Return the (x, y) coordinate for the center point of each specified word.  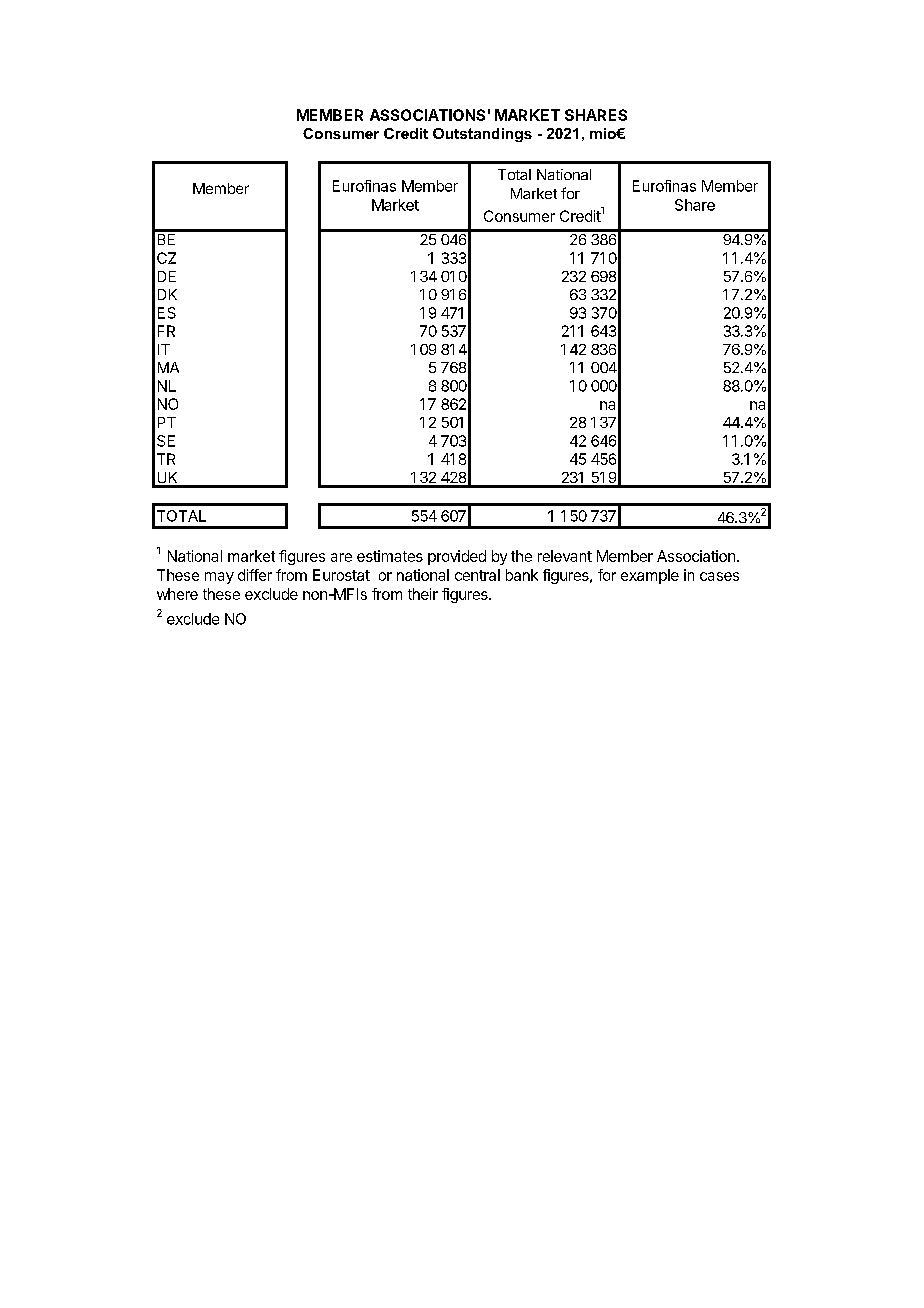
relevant (565, 556)
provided (457, 557)
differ (255, 575)
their (423, 594)
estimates (390, 556)
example (650, 576)
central (477, 575)
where (177, 594)
